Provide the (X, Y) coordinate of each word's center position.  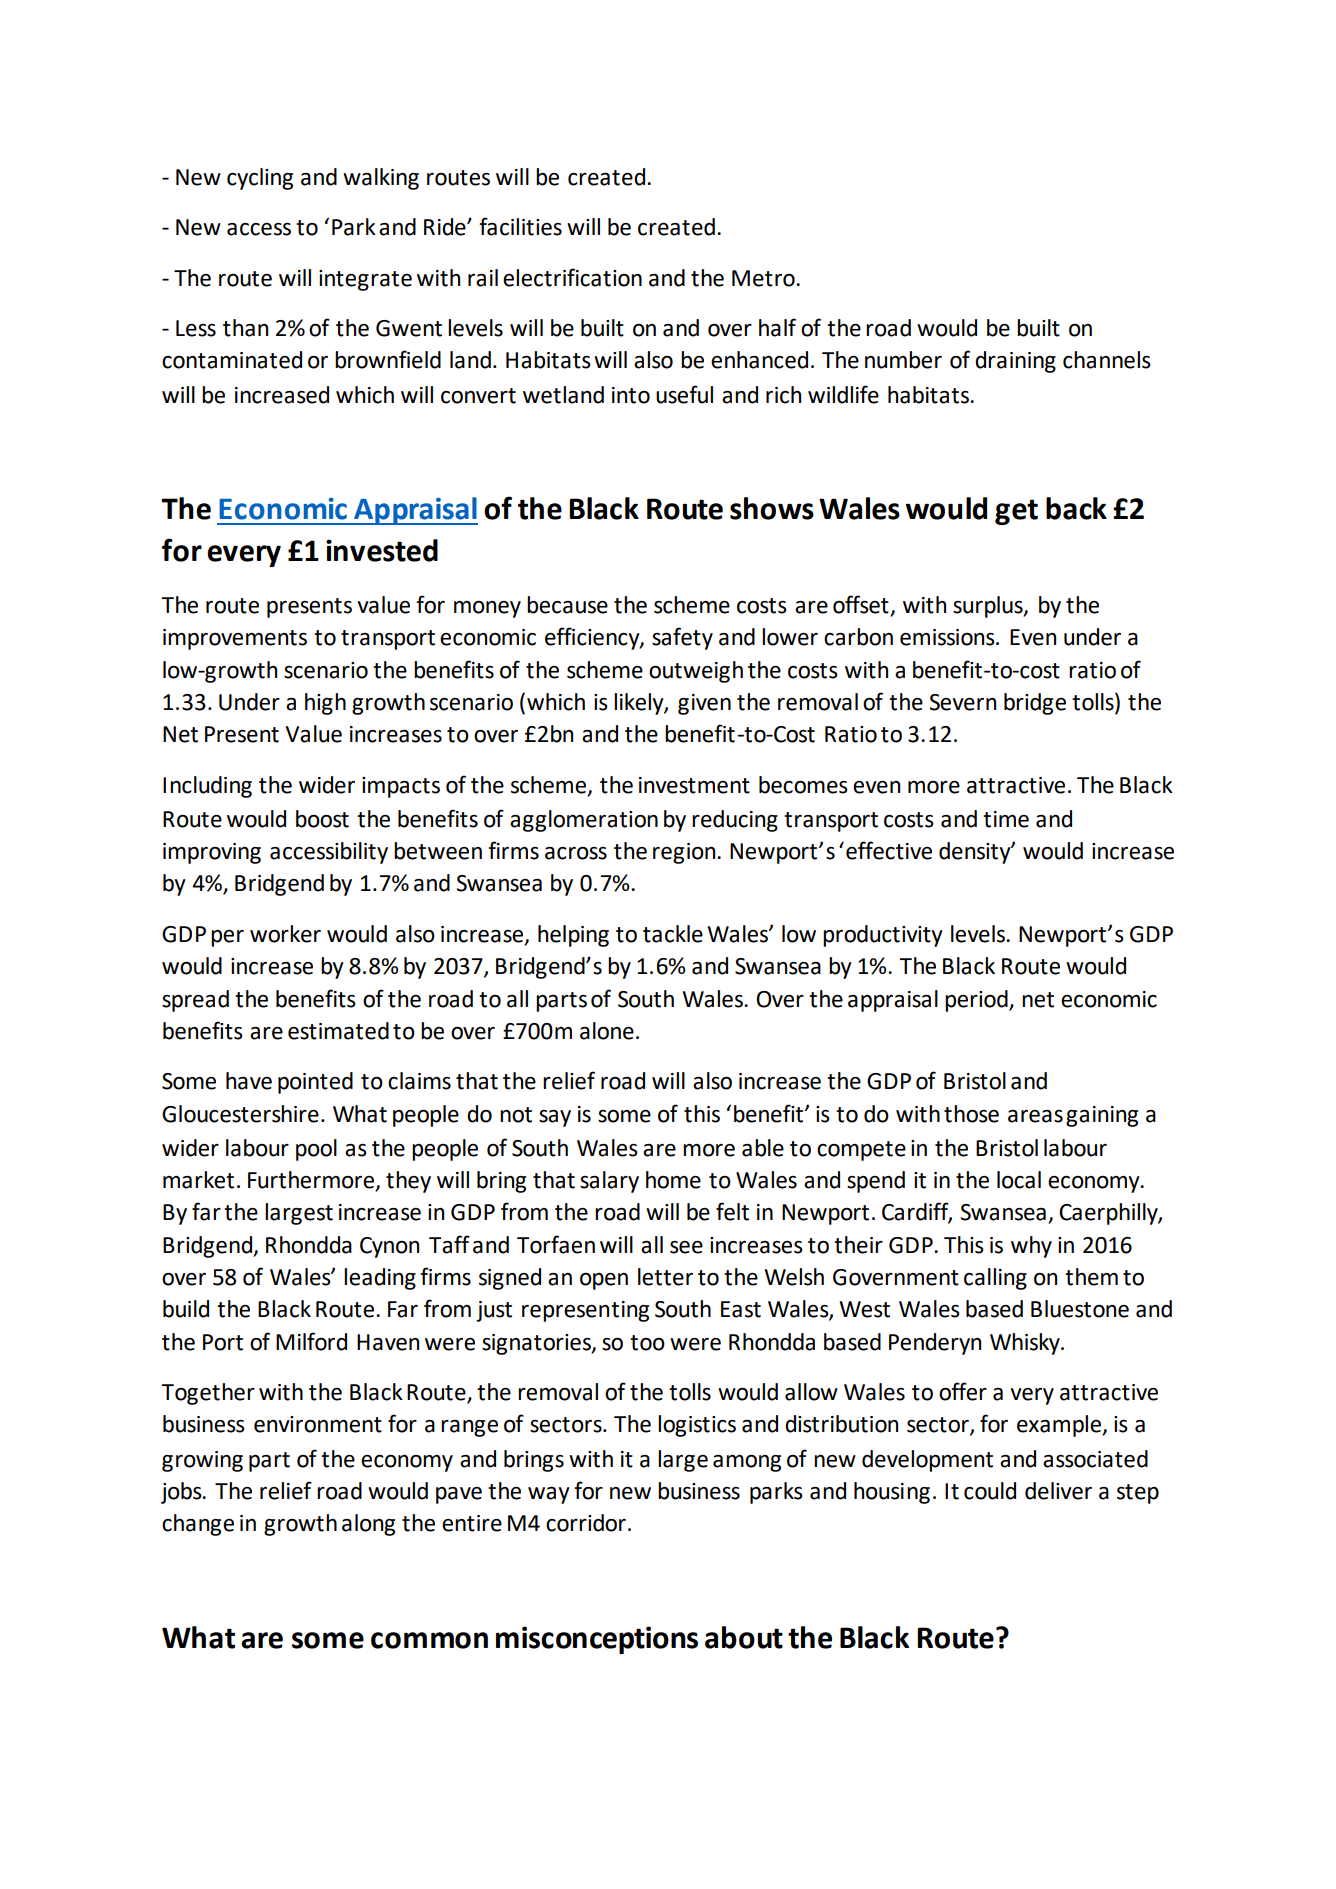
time (1006, 819)
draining (1015, 362)
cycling (260, 179)
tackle (673, 934)
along (368, 1525)
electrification (572, 277)
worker (285, 934)
